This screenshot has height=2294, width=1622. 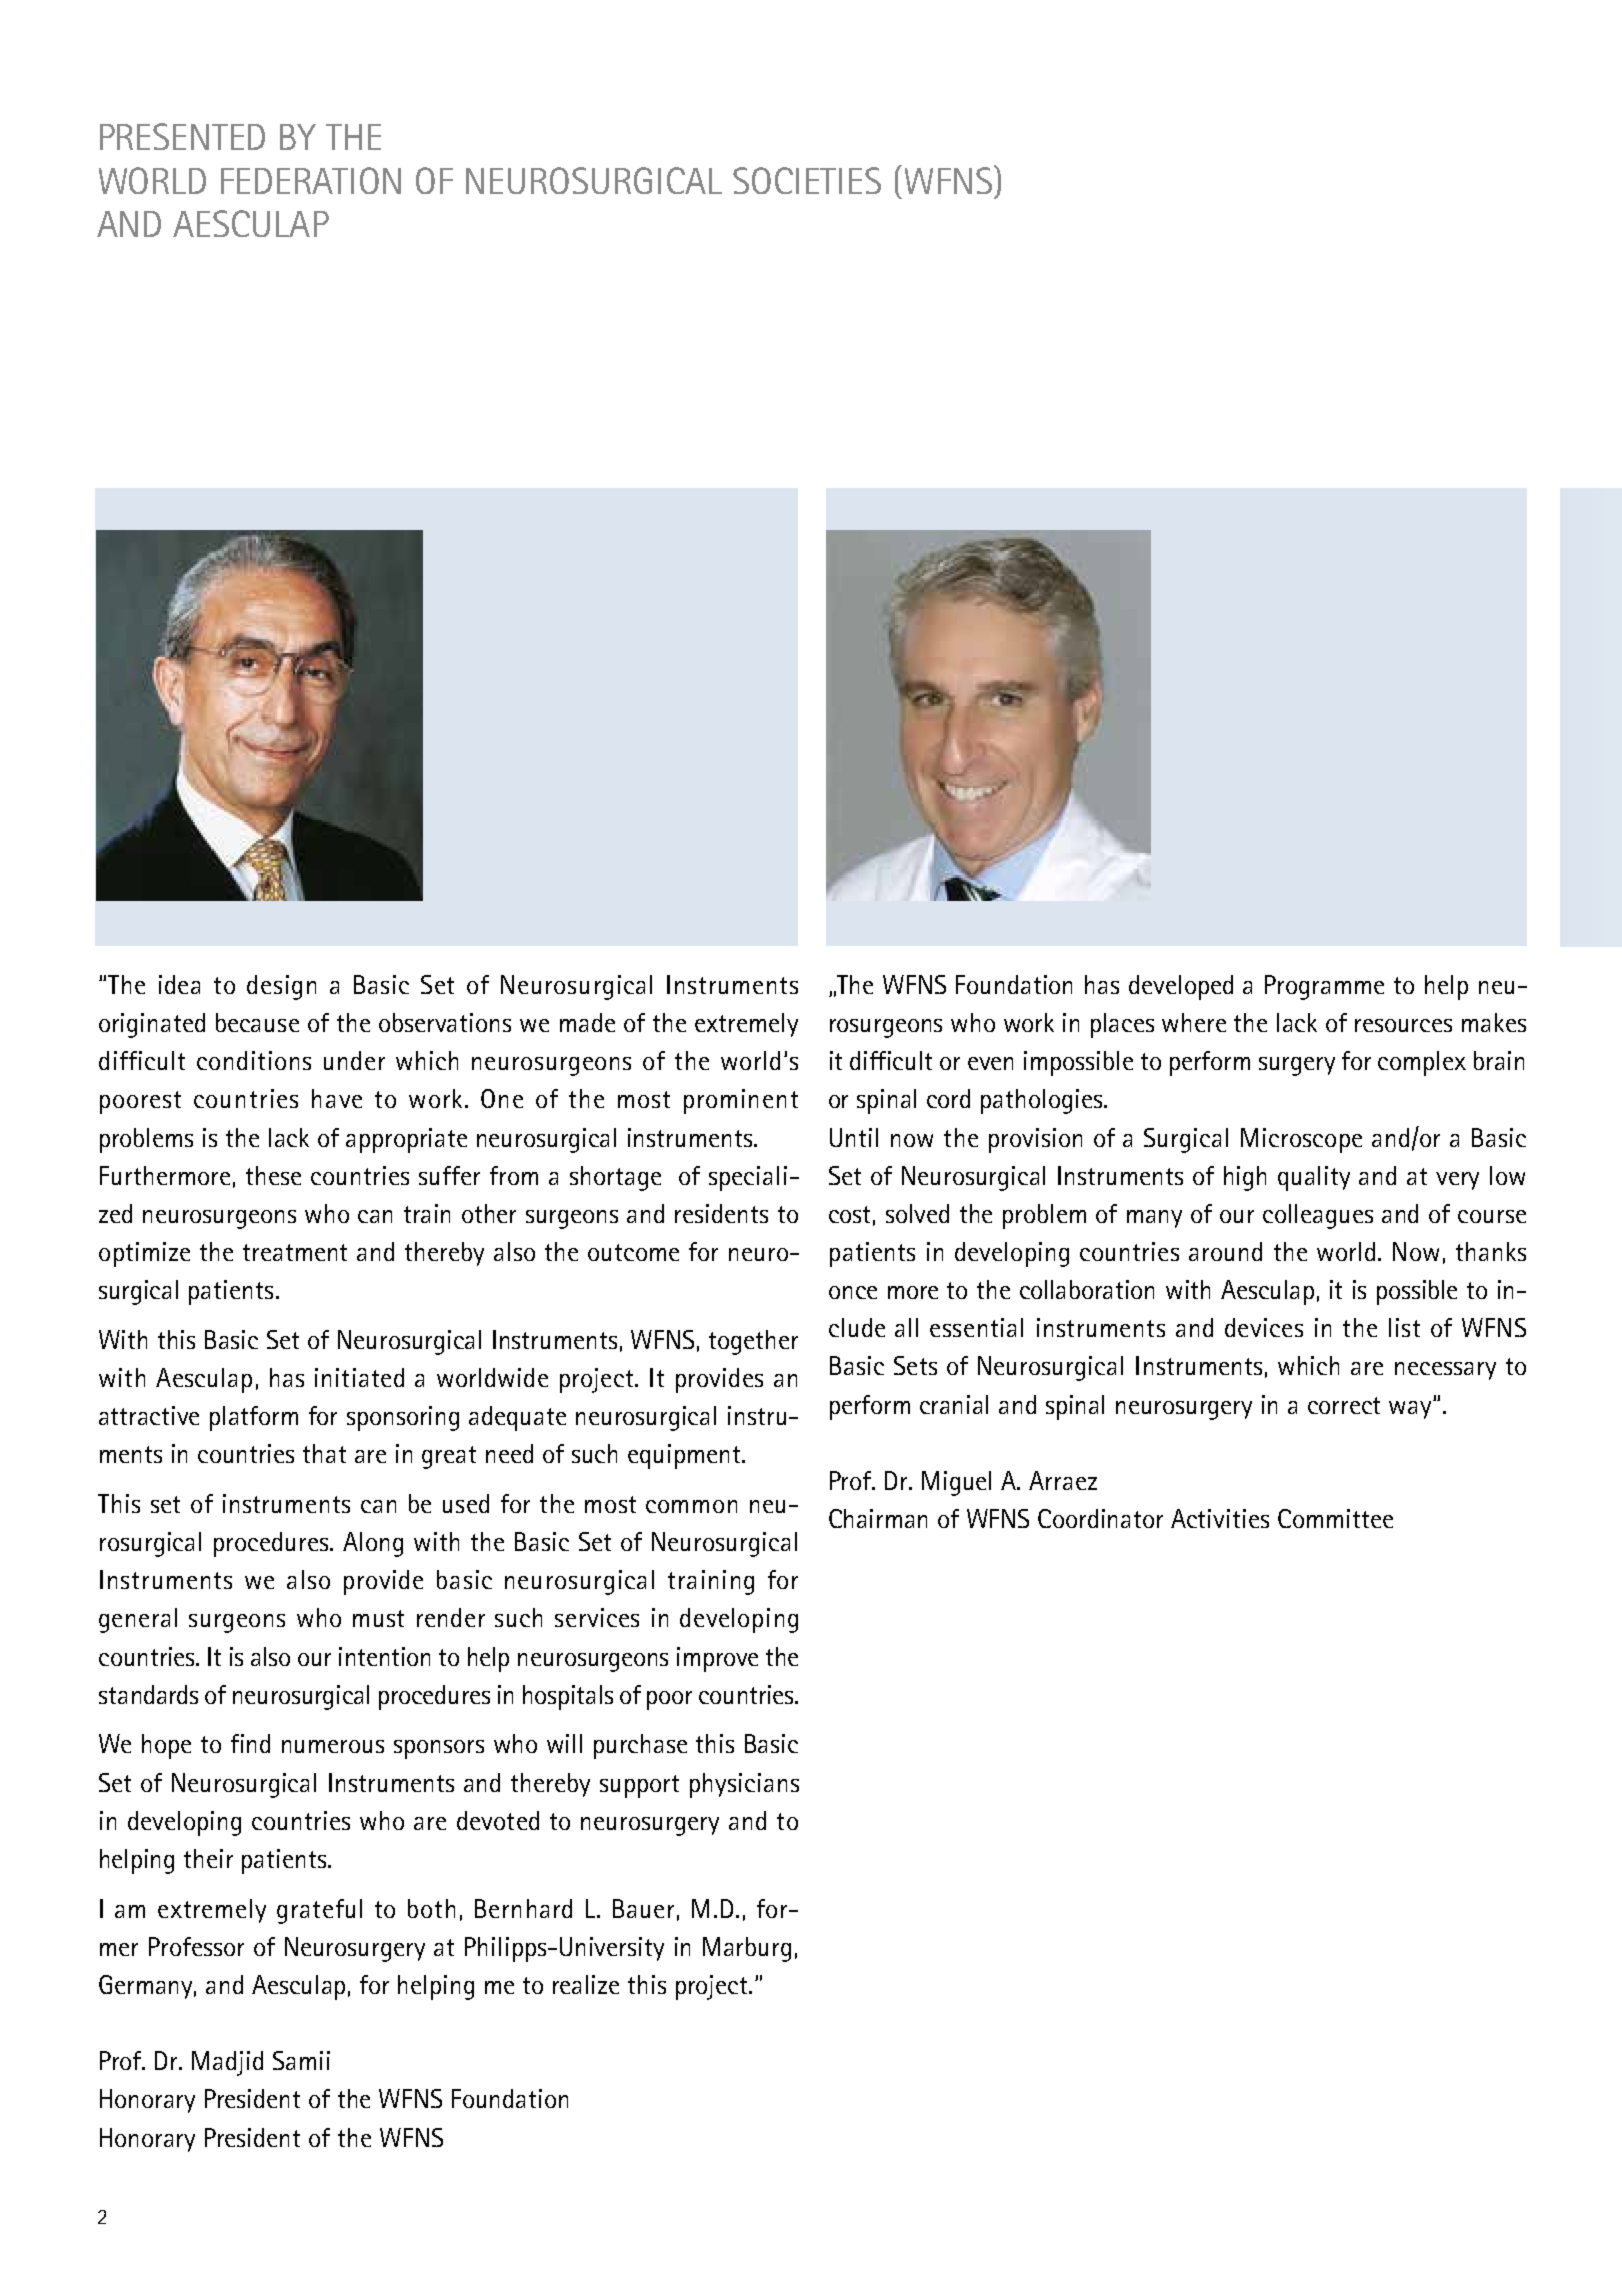 I want to click on PRESENTED, so click(x=182, y=136).
